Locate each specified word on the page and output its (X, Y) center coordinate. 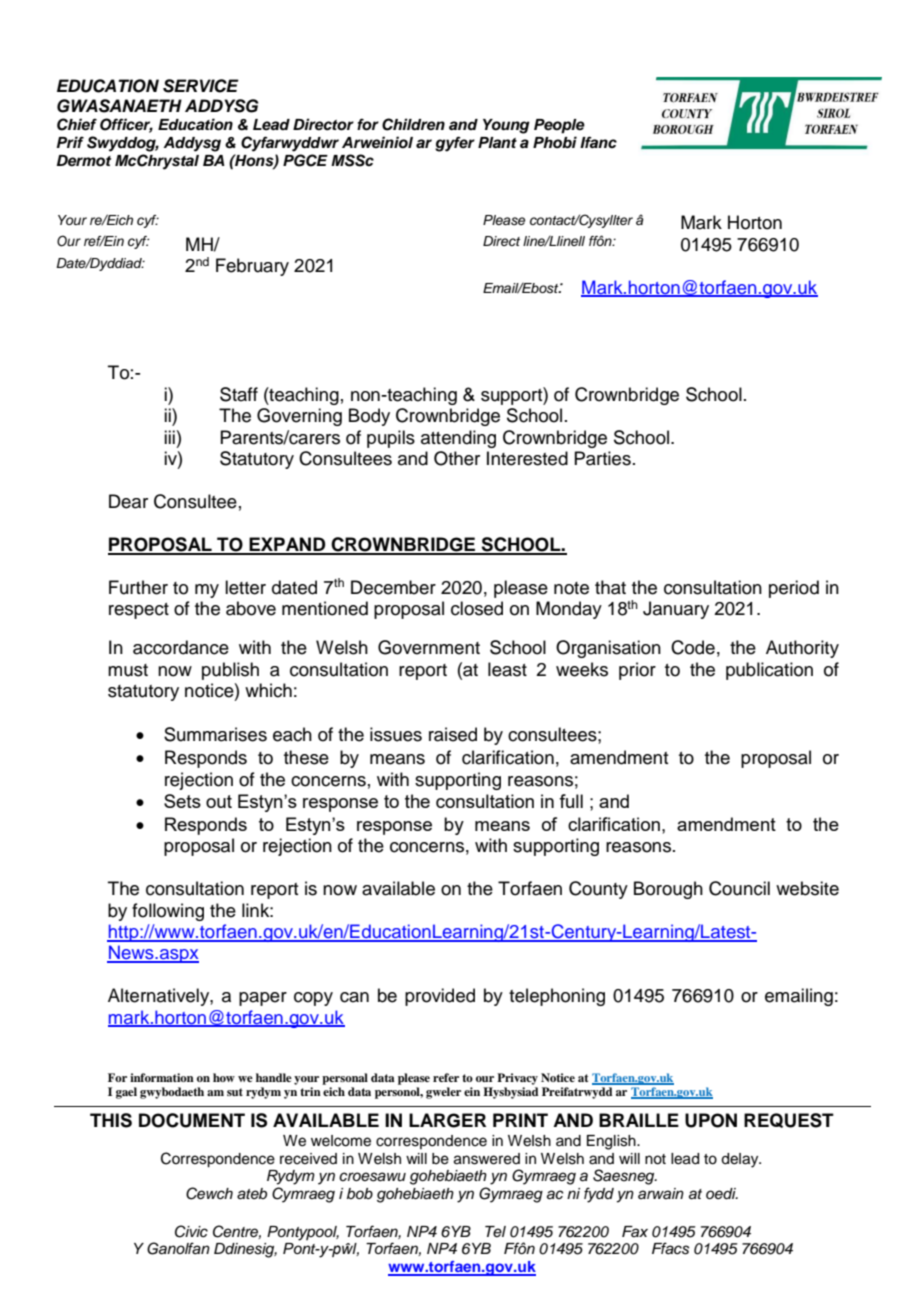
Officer (126, 125)
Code (693, 647)
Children (413, 124)
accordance (181, 647)
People (559, 126)
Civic (191, 1231)
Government (429, 647)
